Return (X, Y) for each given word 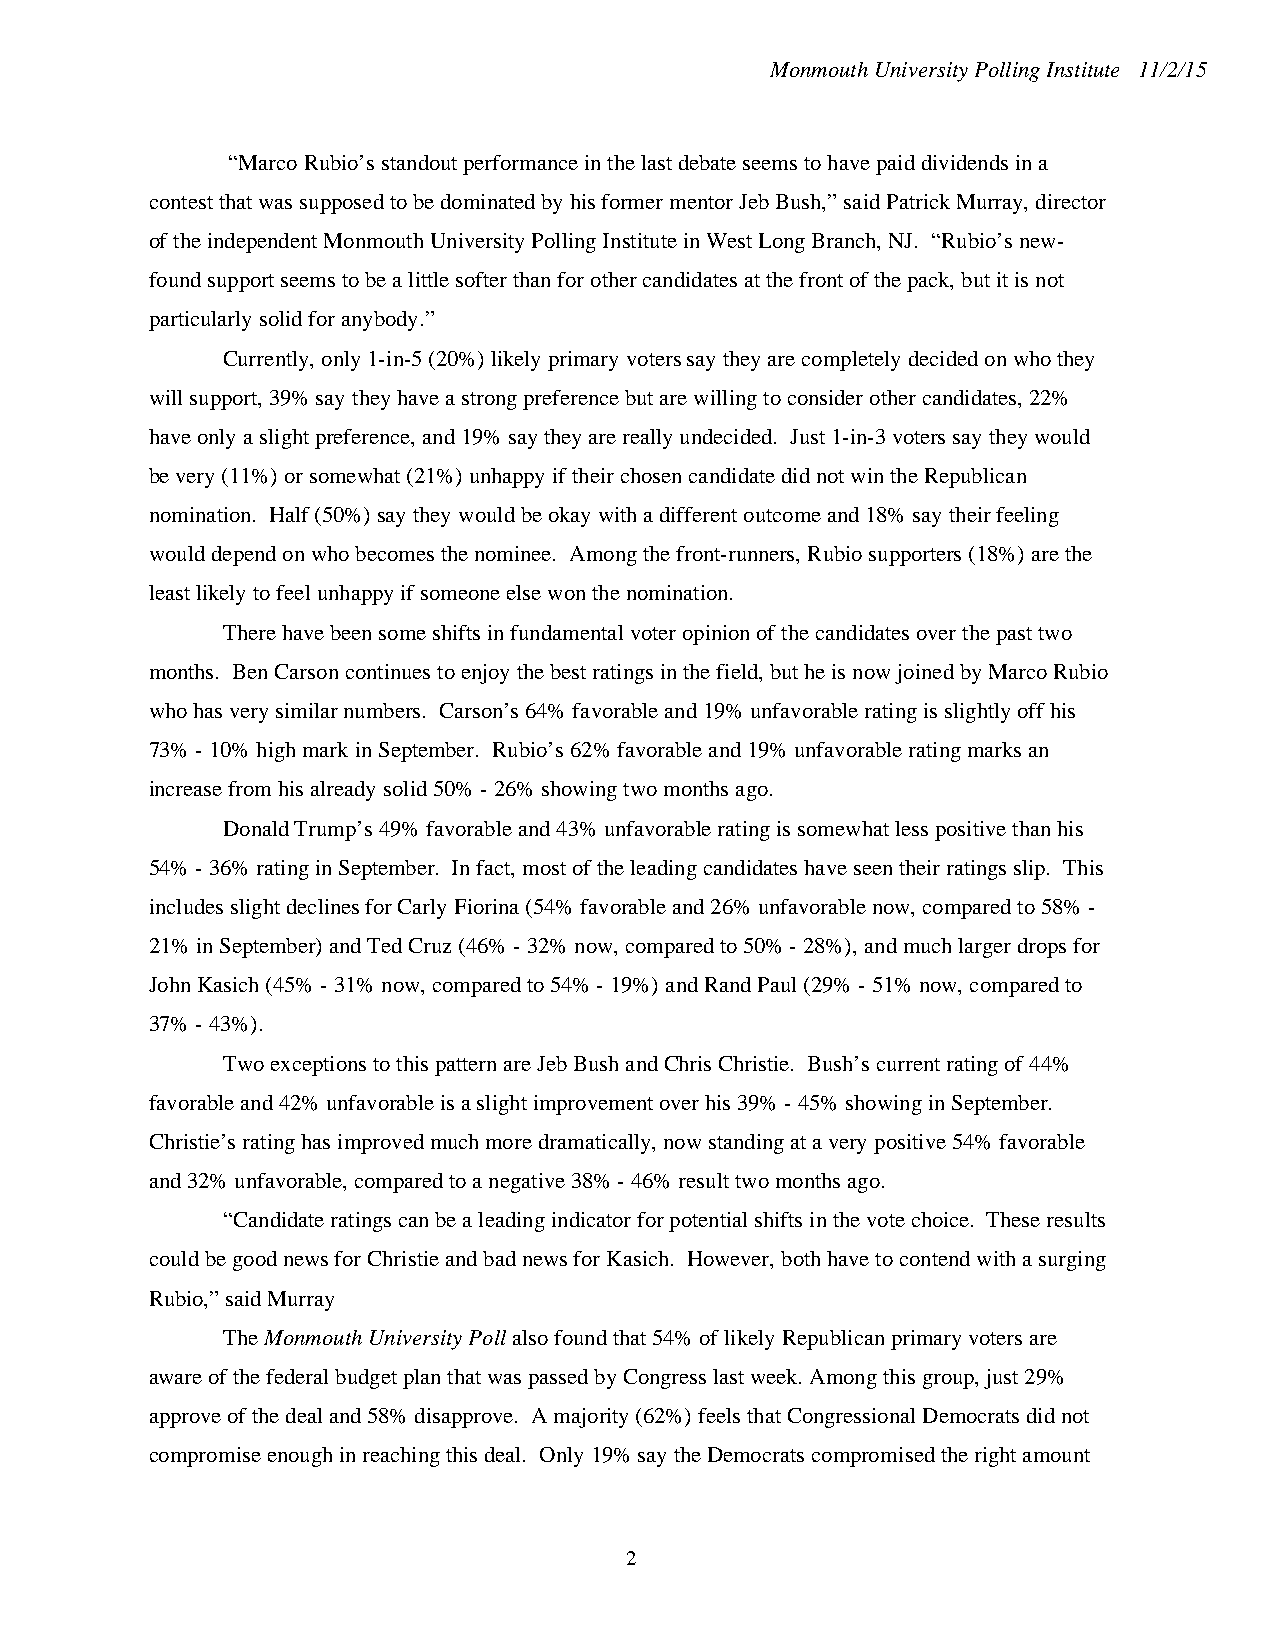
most (544, 868)
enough (300, 1457)
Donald (256, 828)
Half (290, 514)
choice (942, 1219)
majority (591, 1418)
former (632, 201)
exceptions (318, 1066)
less (911, 828)
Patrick (918, 201)
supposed (342, 204)
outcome (782, 515)
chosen (651, 475)
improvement (593, 1105)
